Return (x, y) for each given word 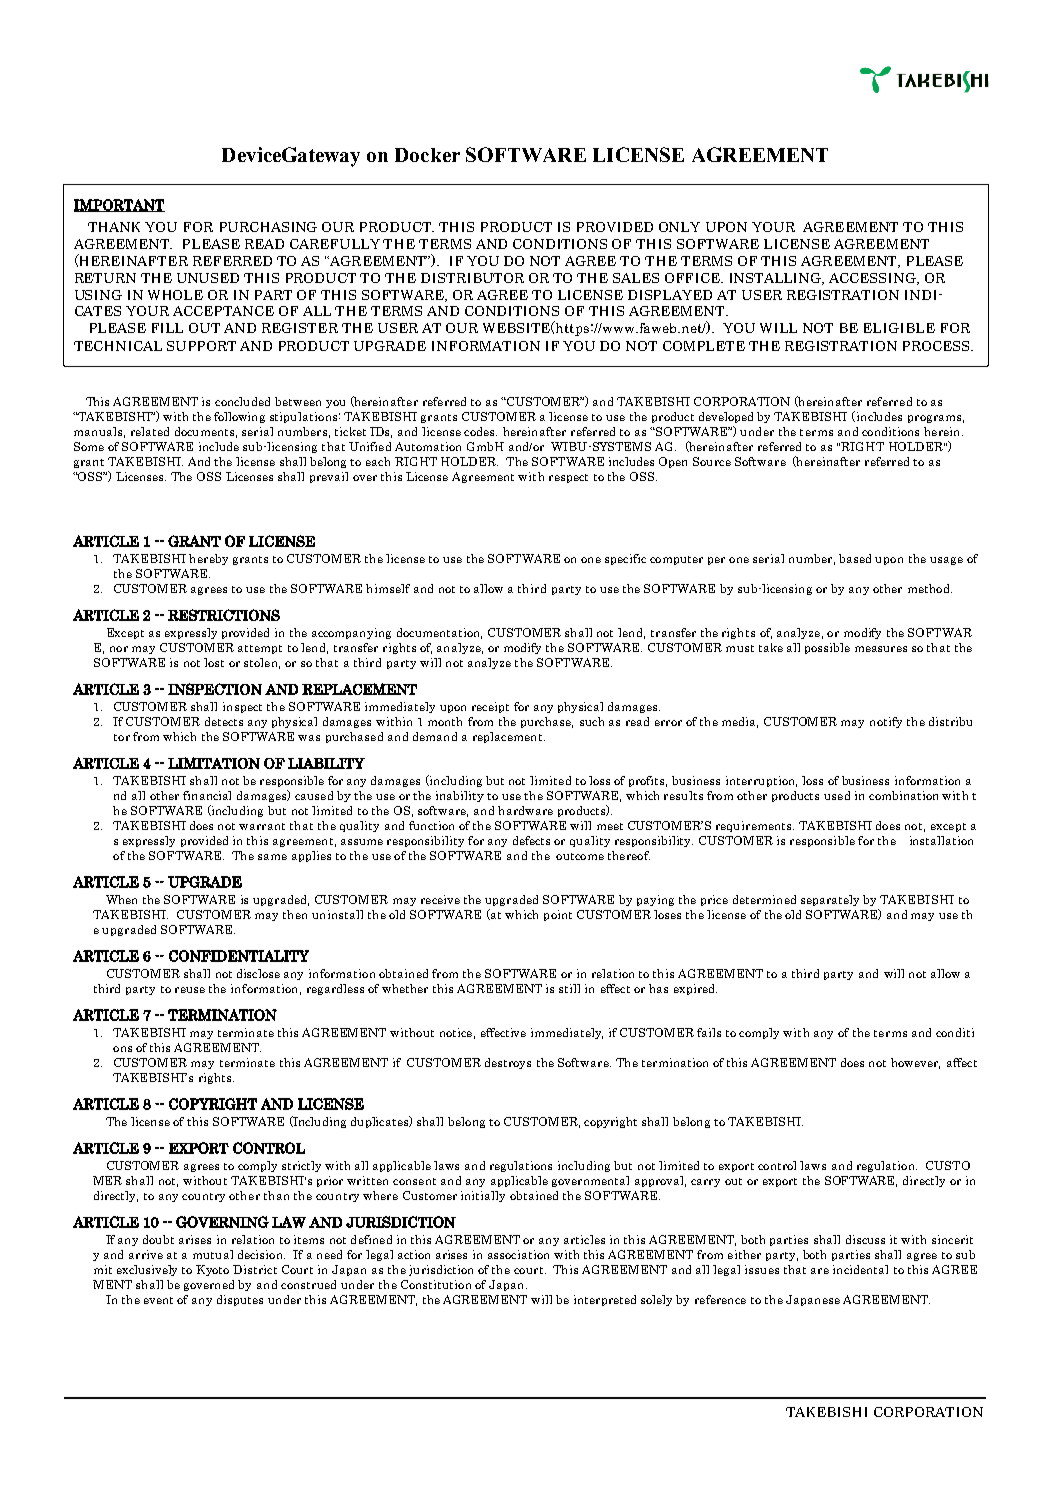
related (150, 431)
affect (962, 1062)
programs (934, 419)
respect (568, 478)
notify (886, 722)
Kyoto (212, 1270)
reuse (190, 990)
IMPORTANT (119, 205)
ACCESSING (873, 279)
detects (224, 721)
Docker (427, 155)
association (518, 1254)
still (569, 988)
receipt (490, 707)
